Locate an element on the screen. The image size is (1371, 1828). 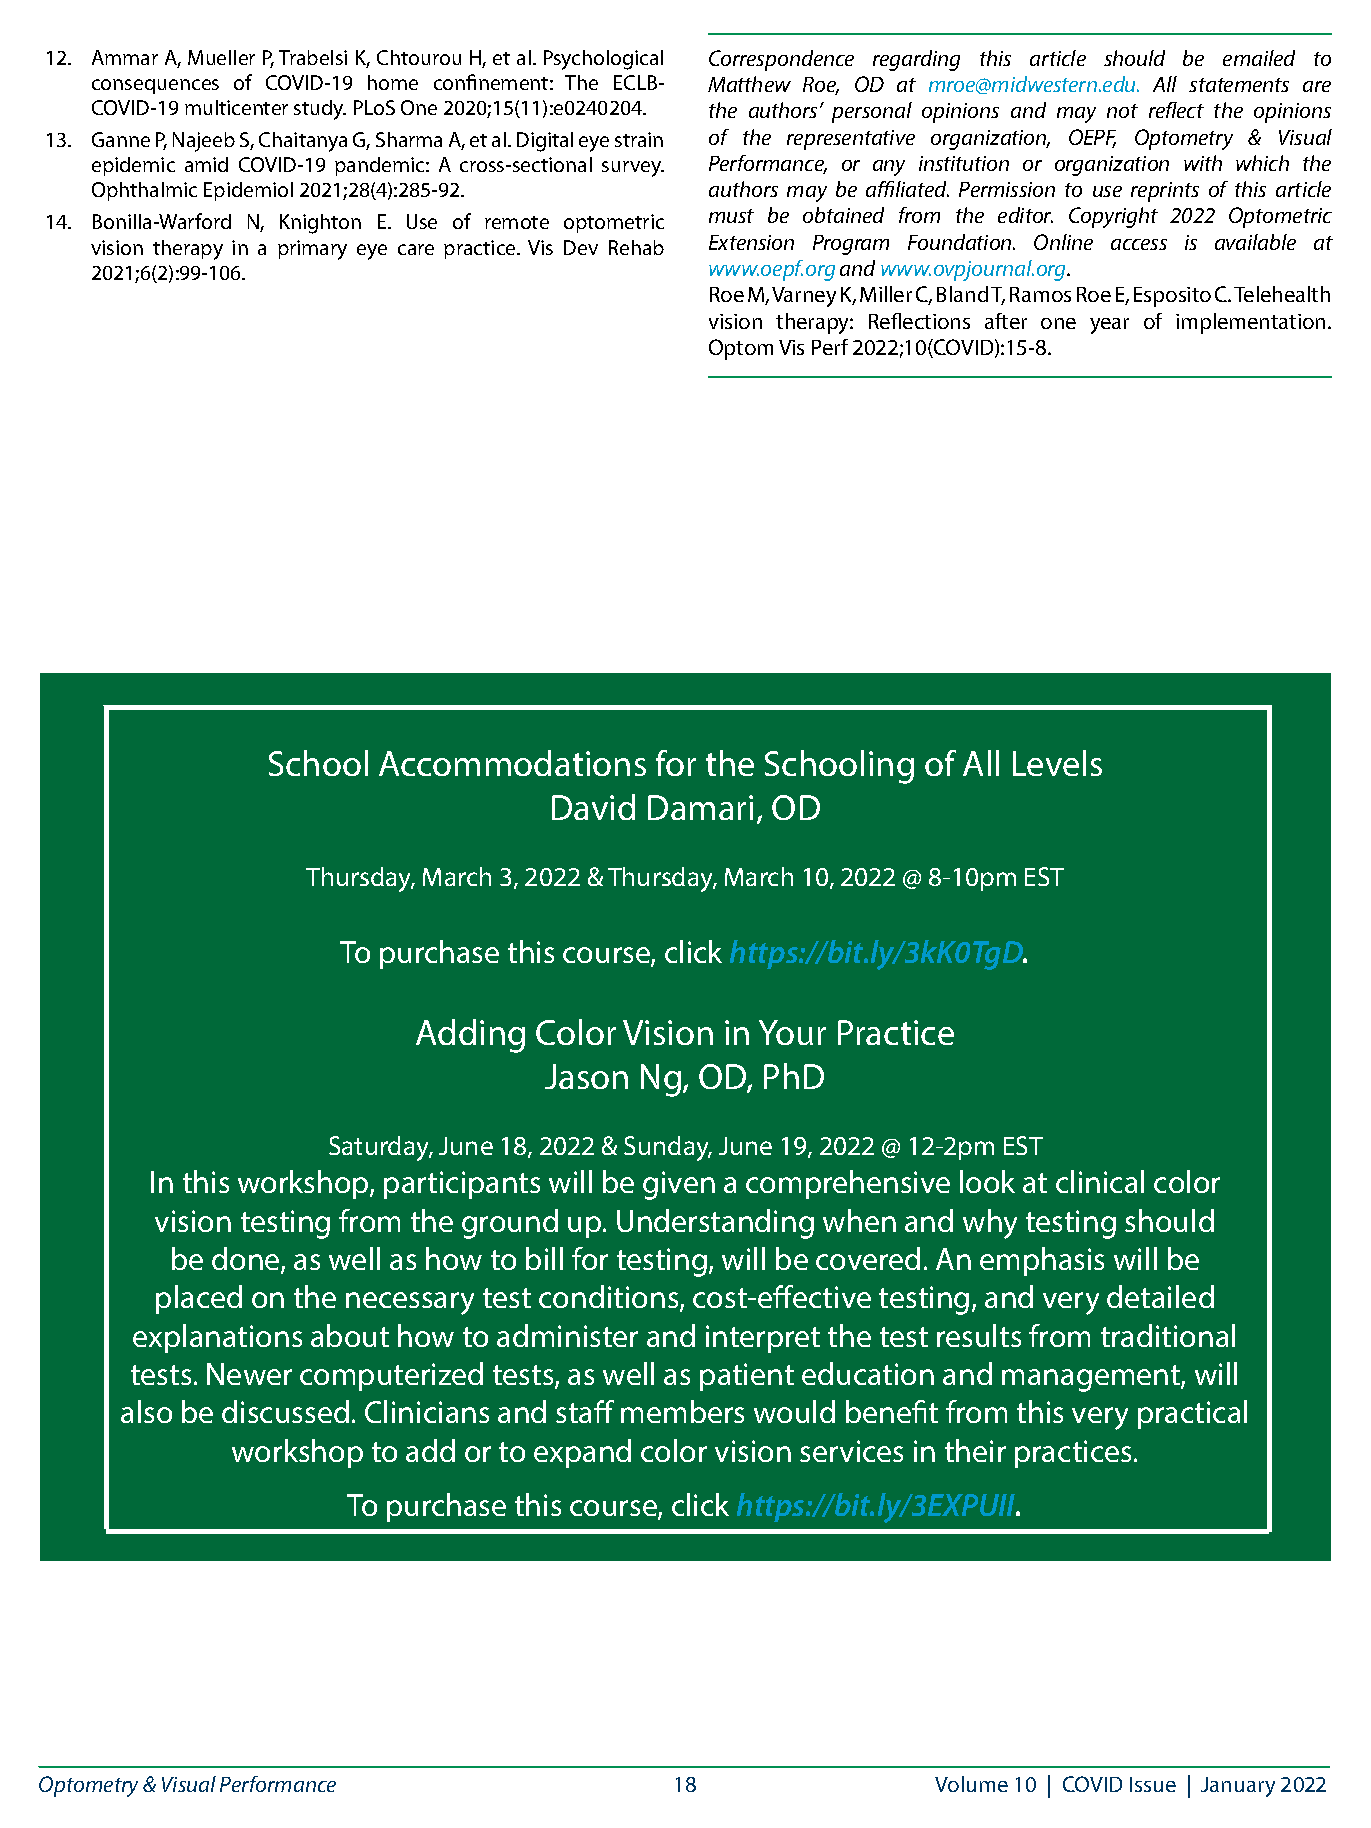
discussed is located at coordinates (285, 1411).
